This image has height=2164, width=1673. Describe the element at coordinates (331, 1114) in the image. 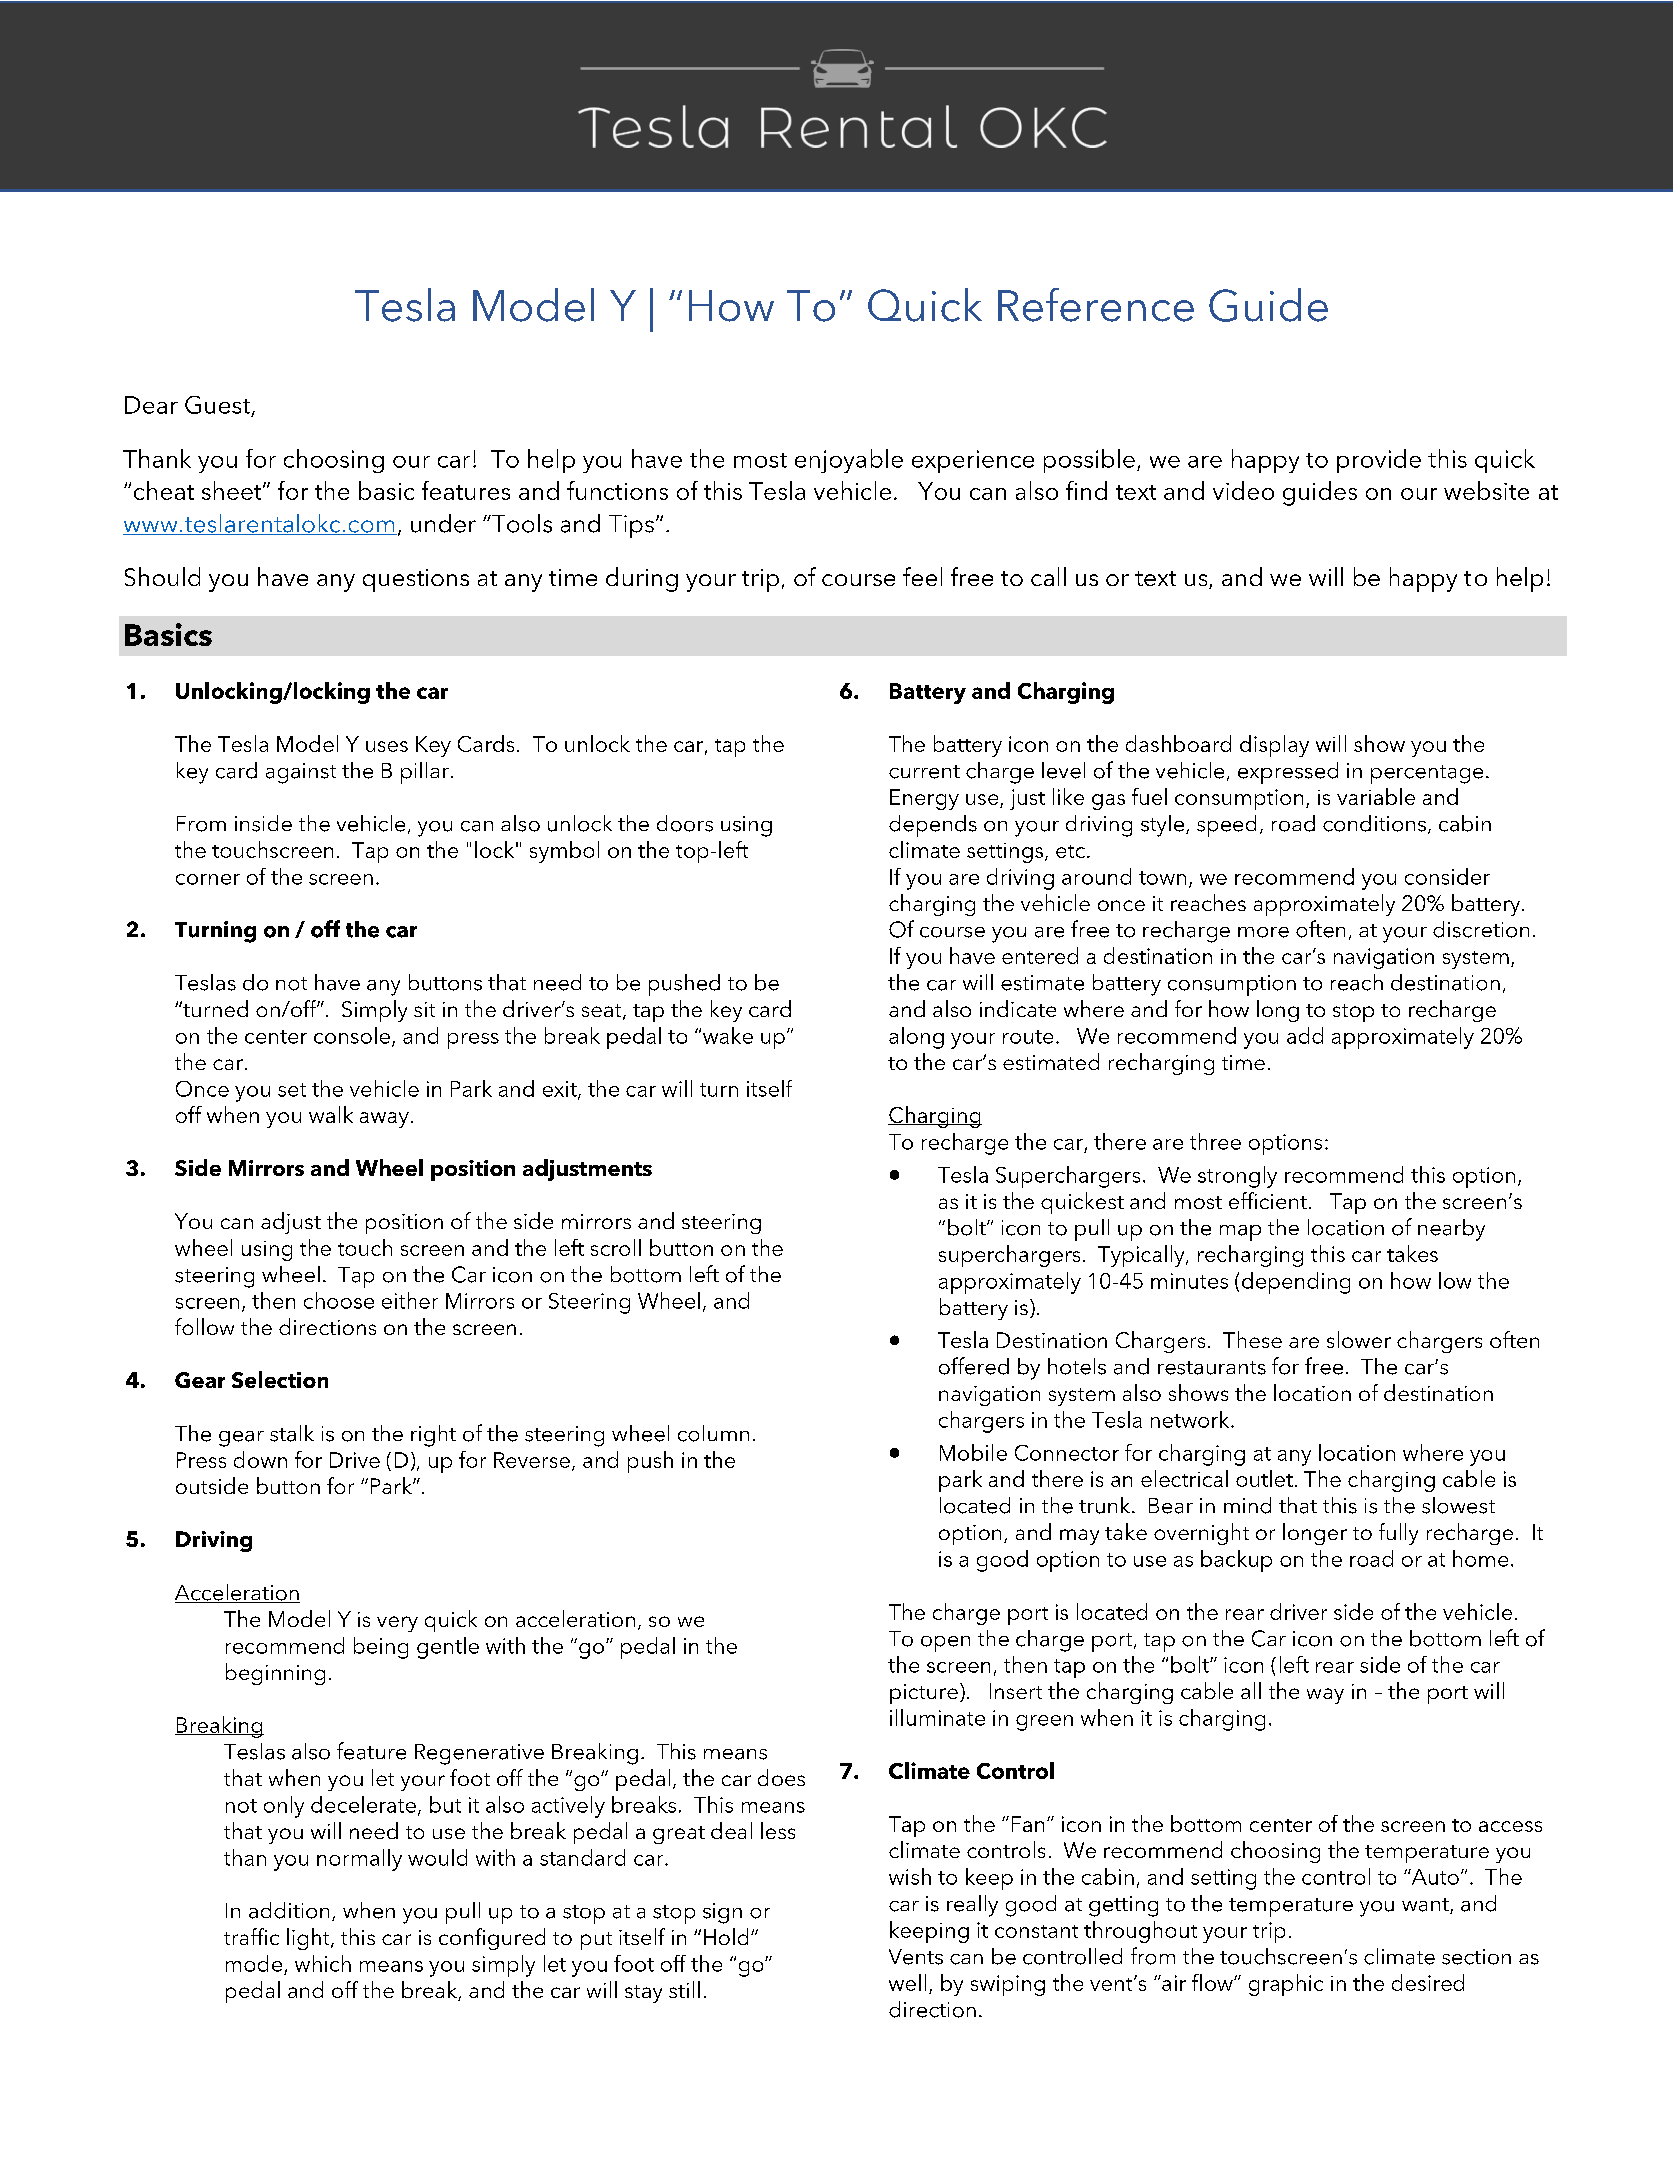

I see `walk` at that location.
